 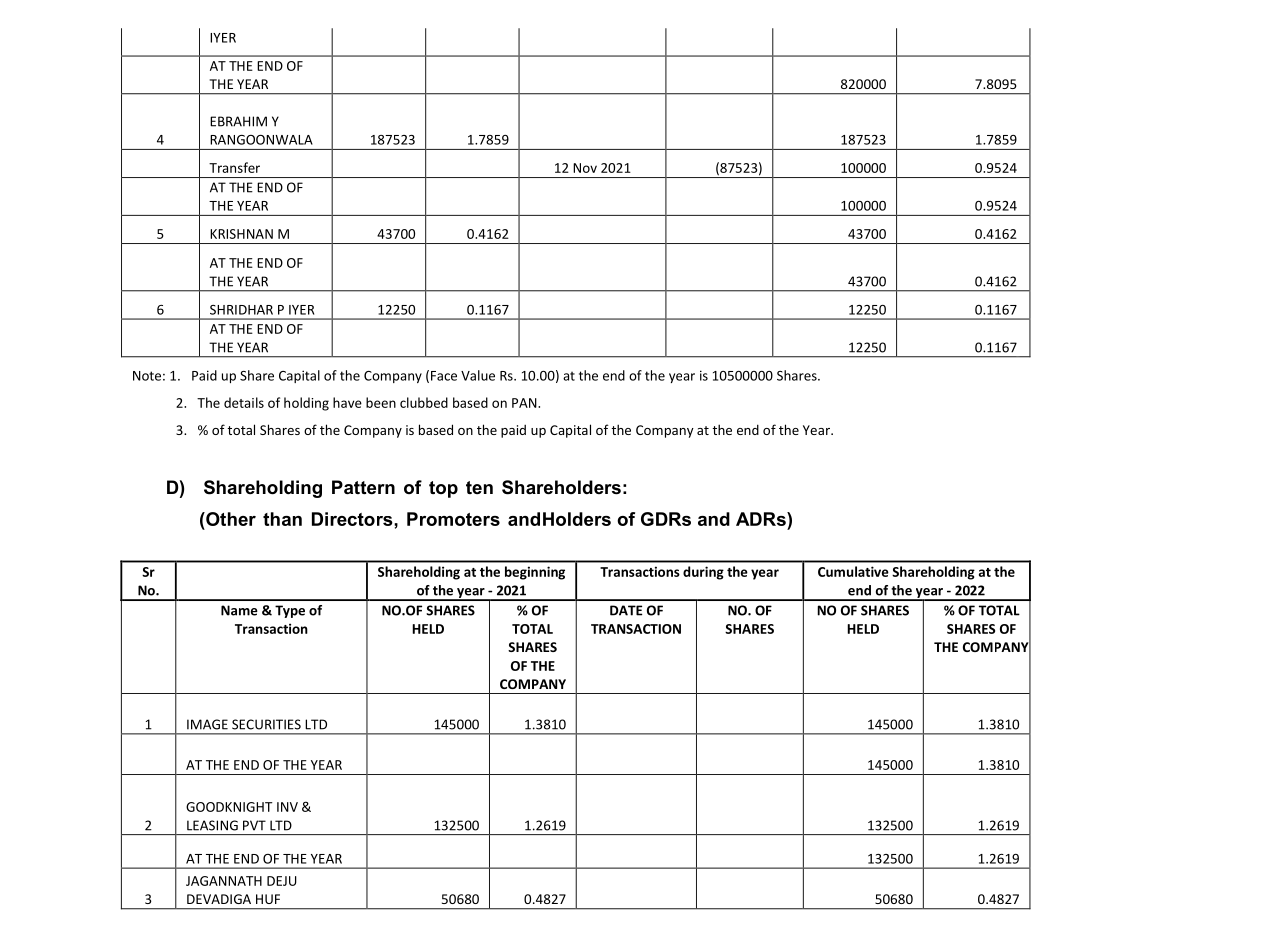 I want to click on Face, so click(x=444, y=376).
